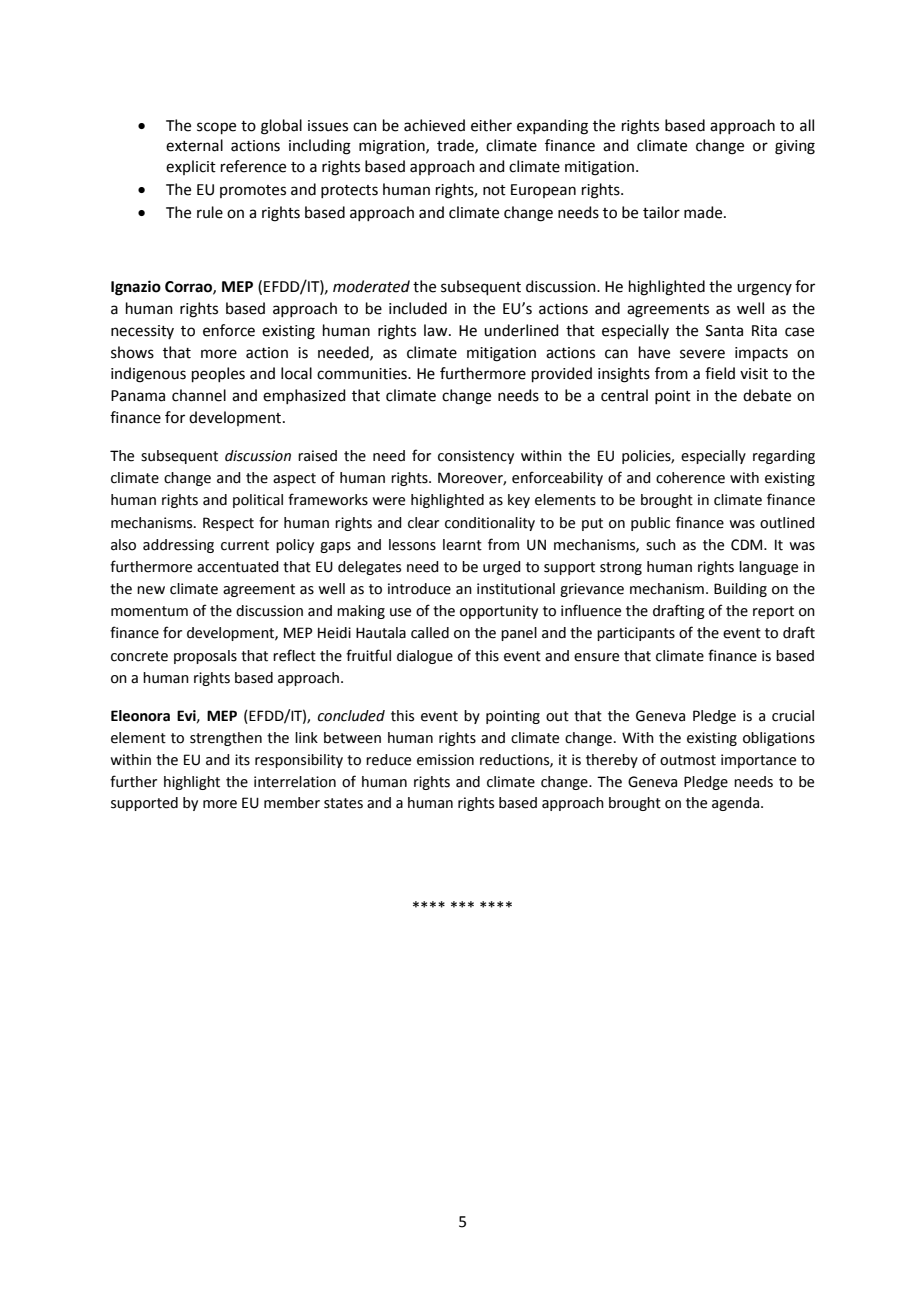 This document has height=1308, width=924. What do you see at coordinates (702, 354) in the document?
I see `severe` at bounding box center [702, 354].
